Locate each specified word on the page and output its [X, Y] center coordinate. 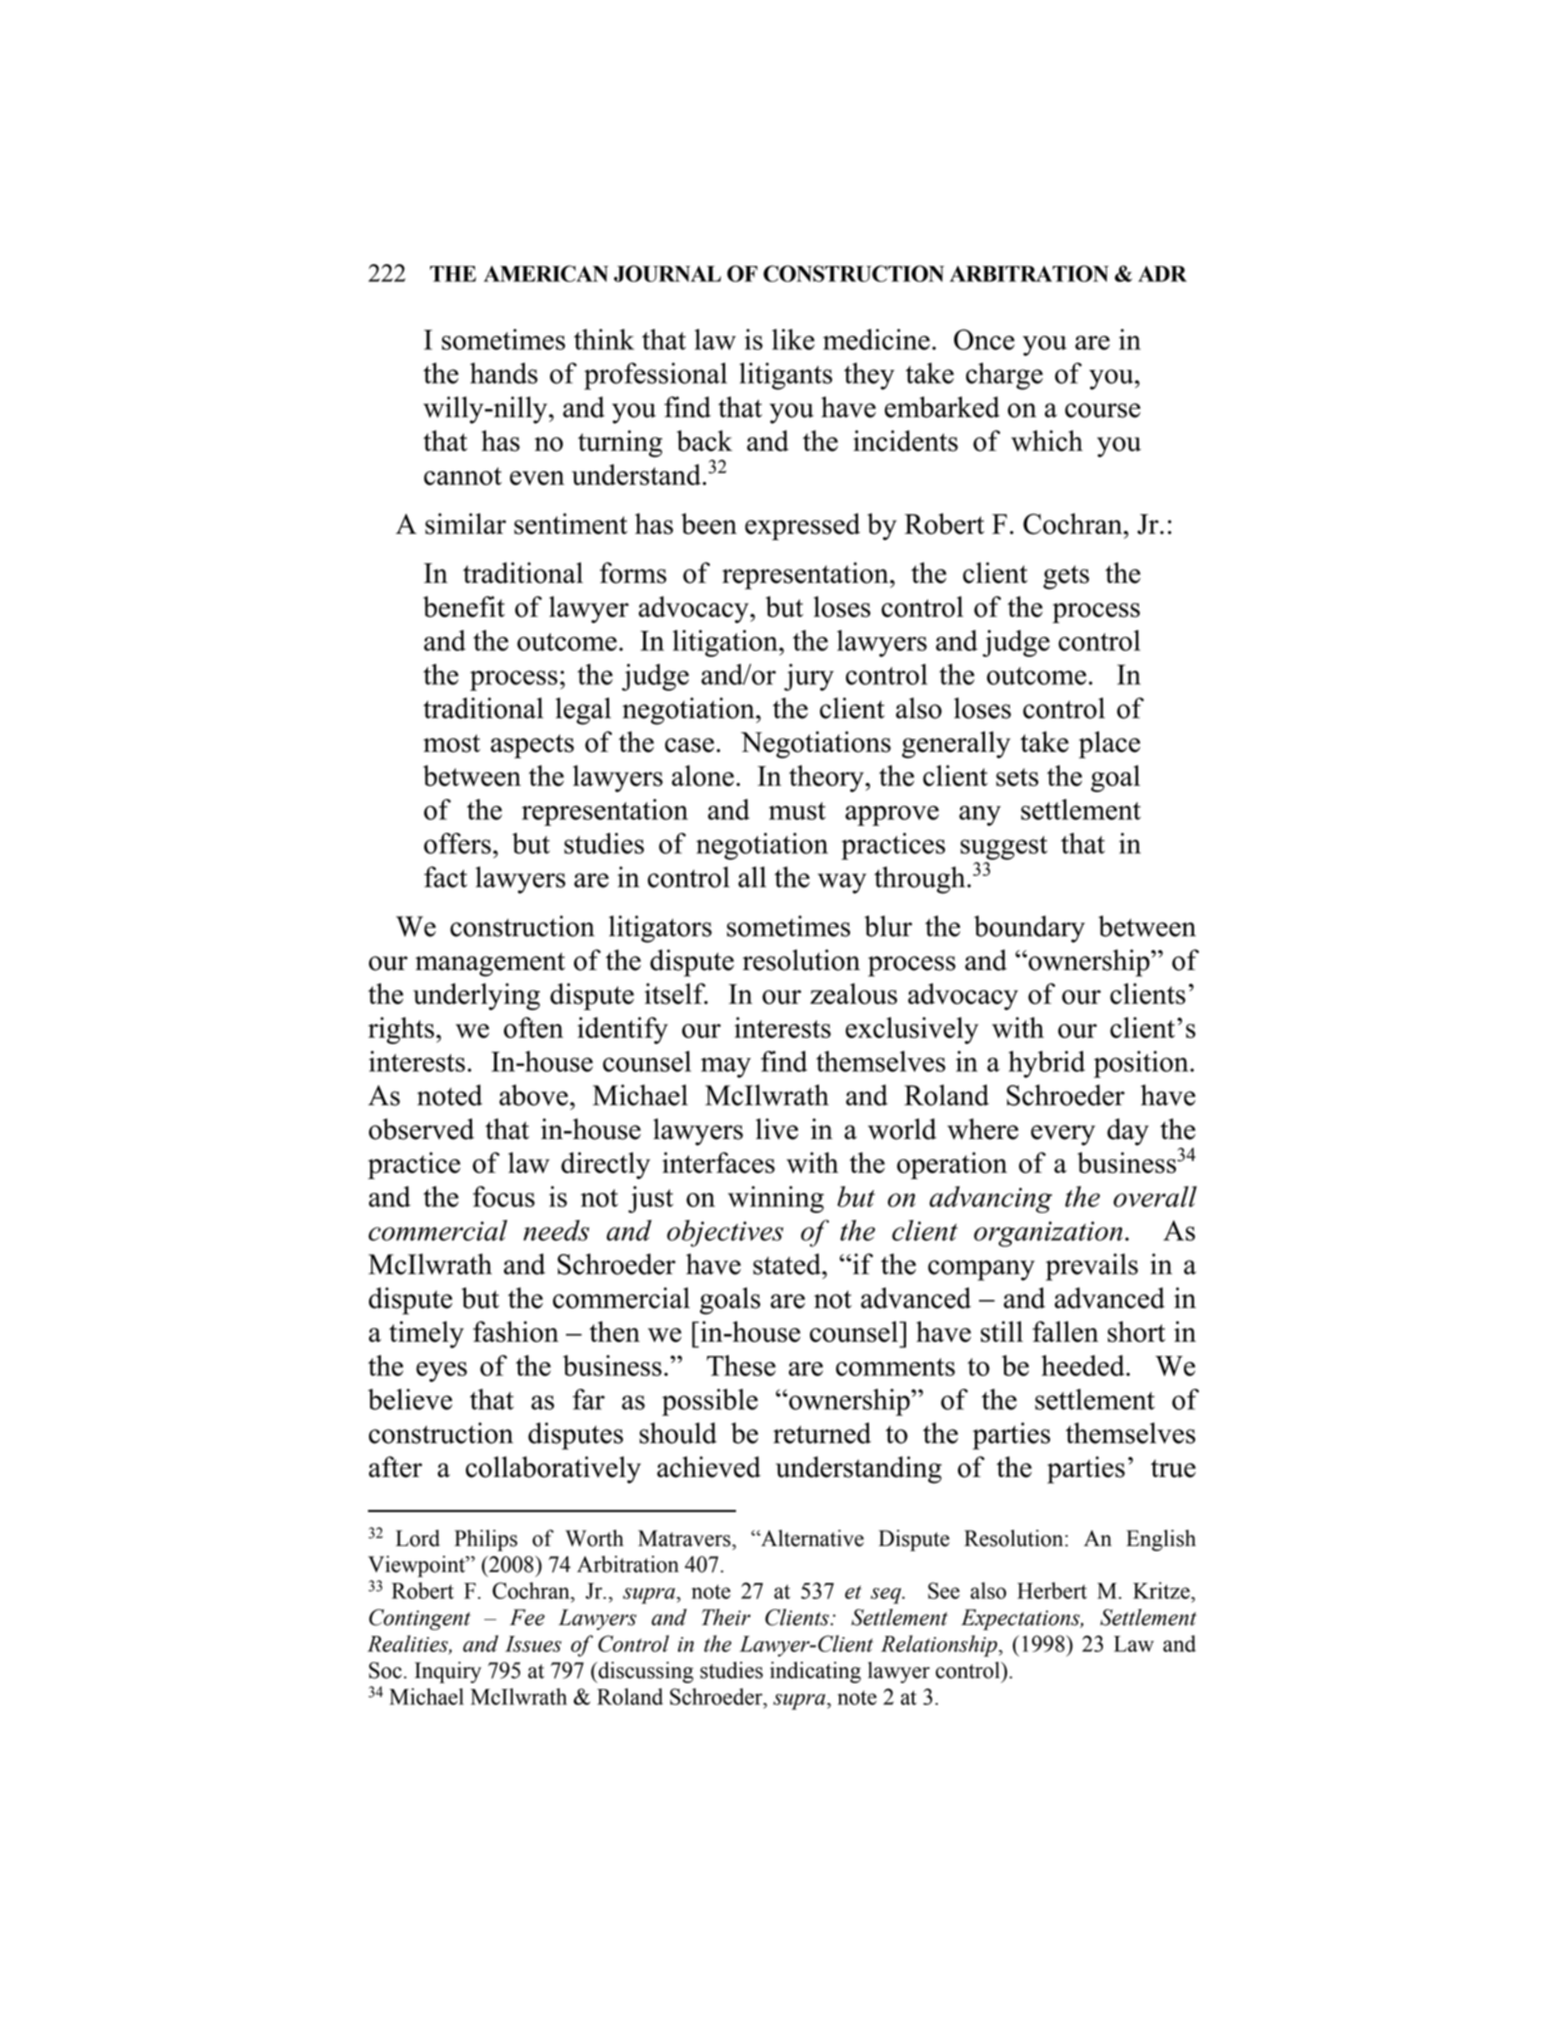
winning [776, 1199]
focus [504, 1196]
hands [504, 373]
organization [1048, 1234]
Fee [527, 1617]
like [793, 339]
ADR [1162, 274]
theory [827, 778]
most [452, 743]
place [1109, 745]
